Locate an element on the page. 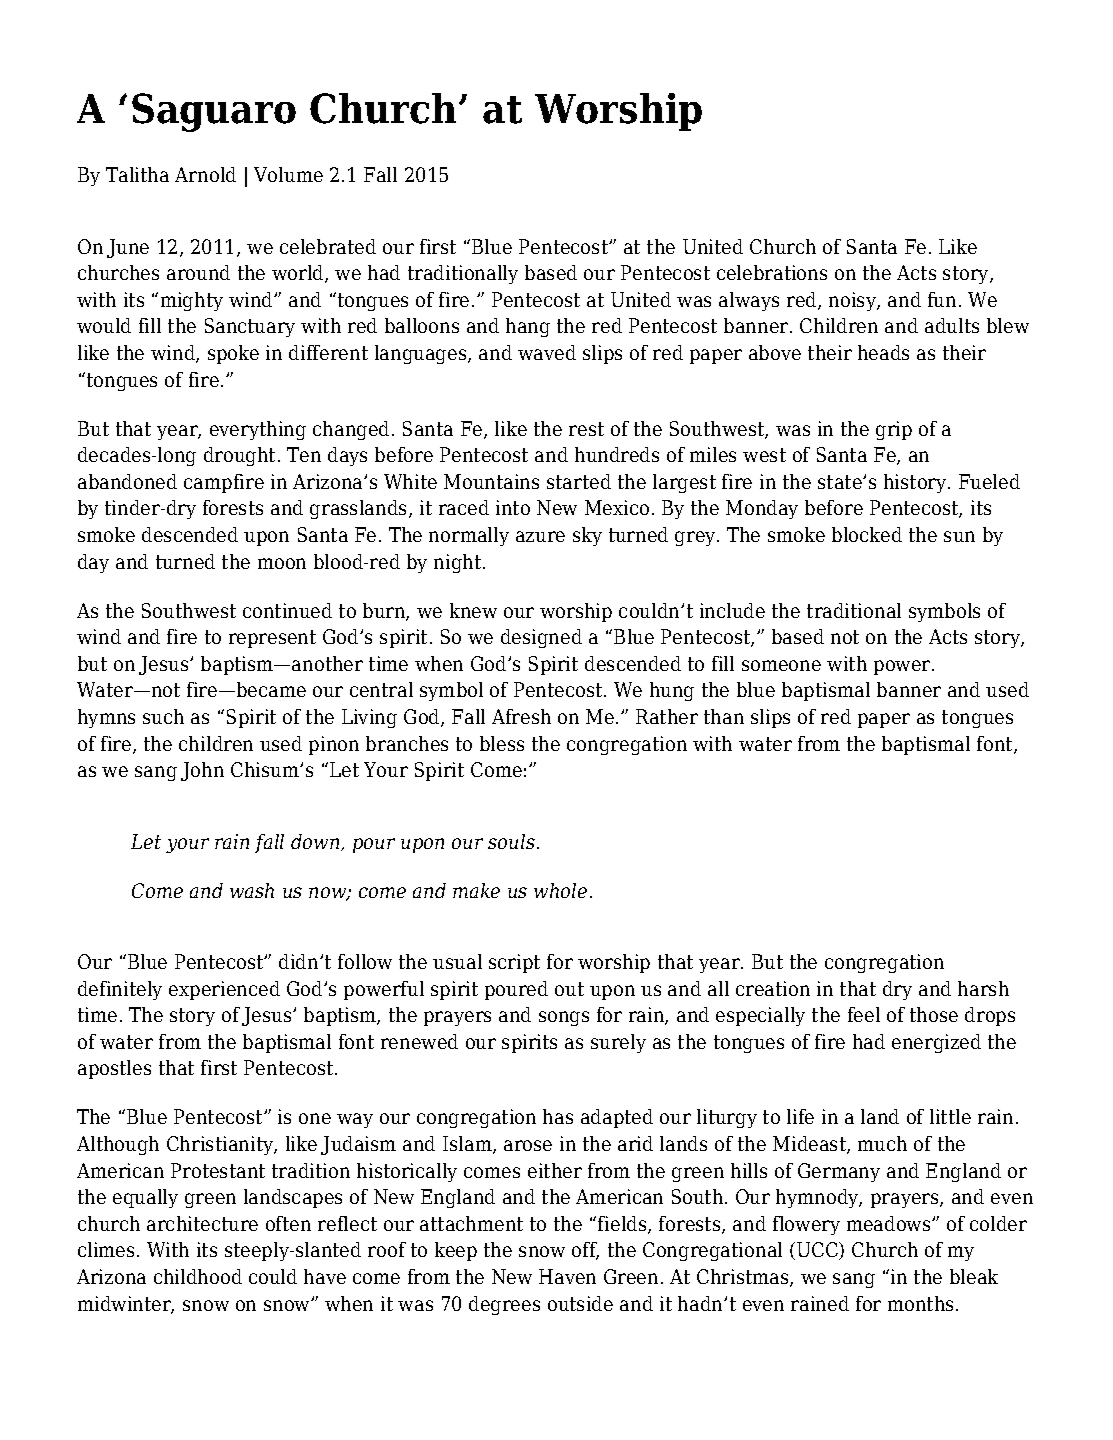 This image has height=1440, width=1113. childhood is located at coordinates (198, 1276).
